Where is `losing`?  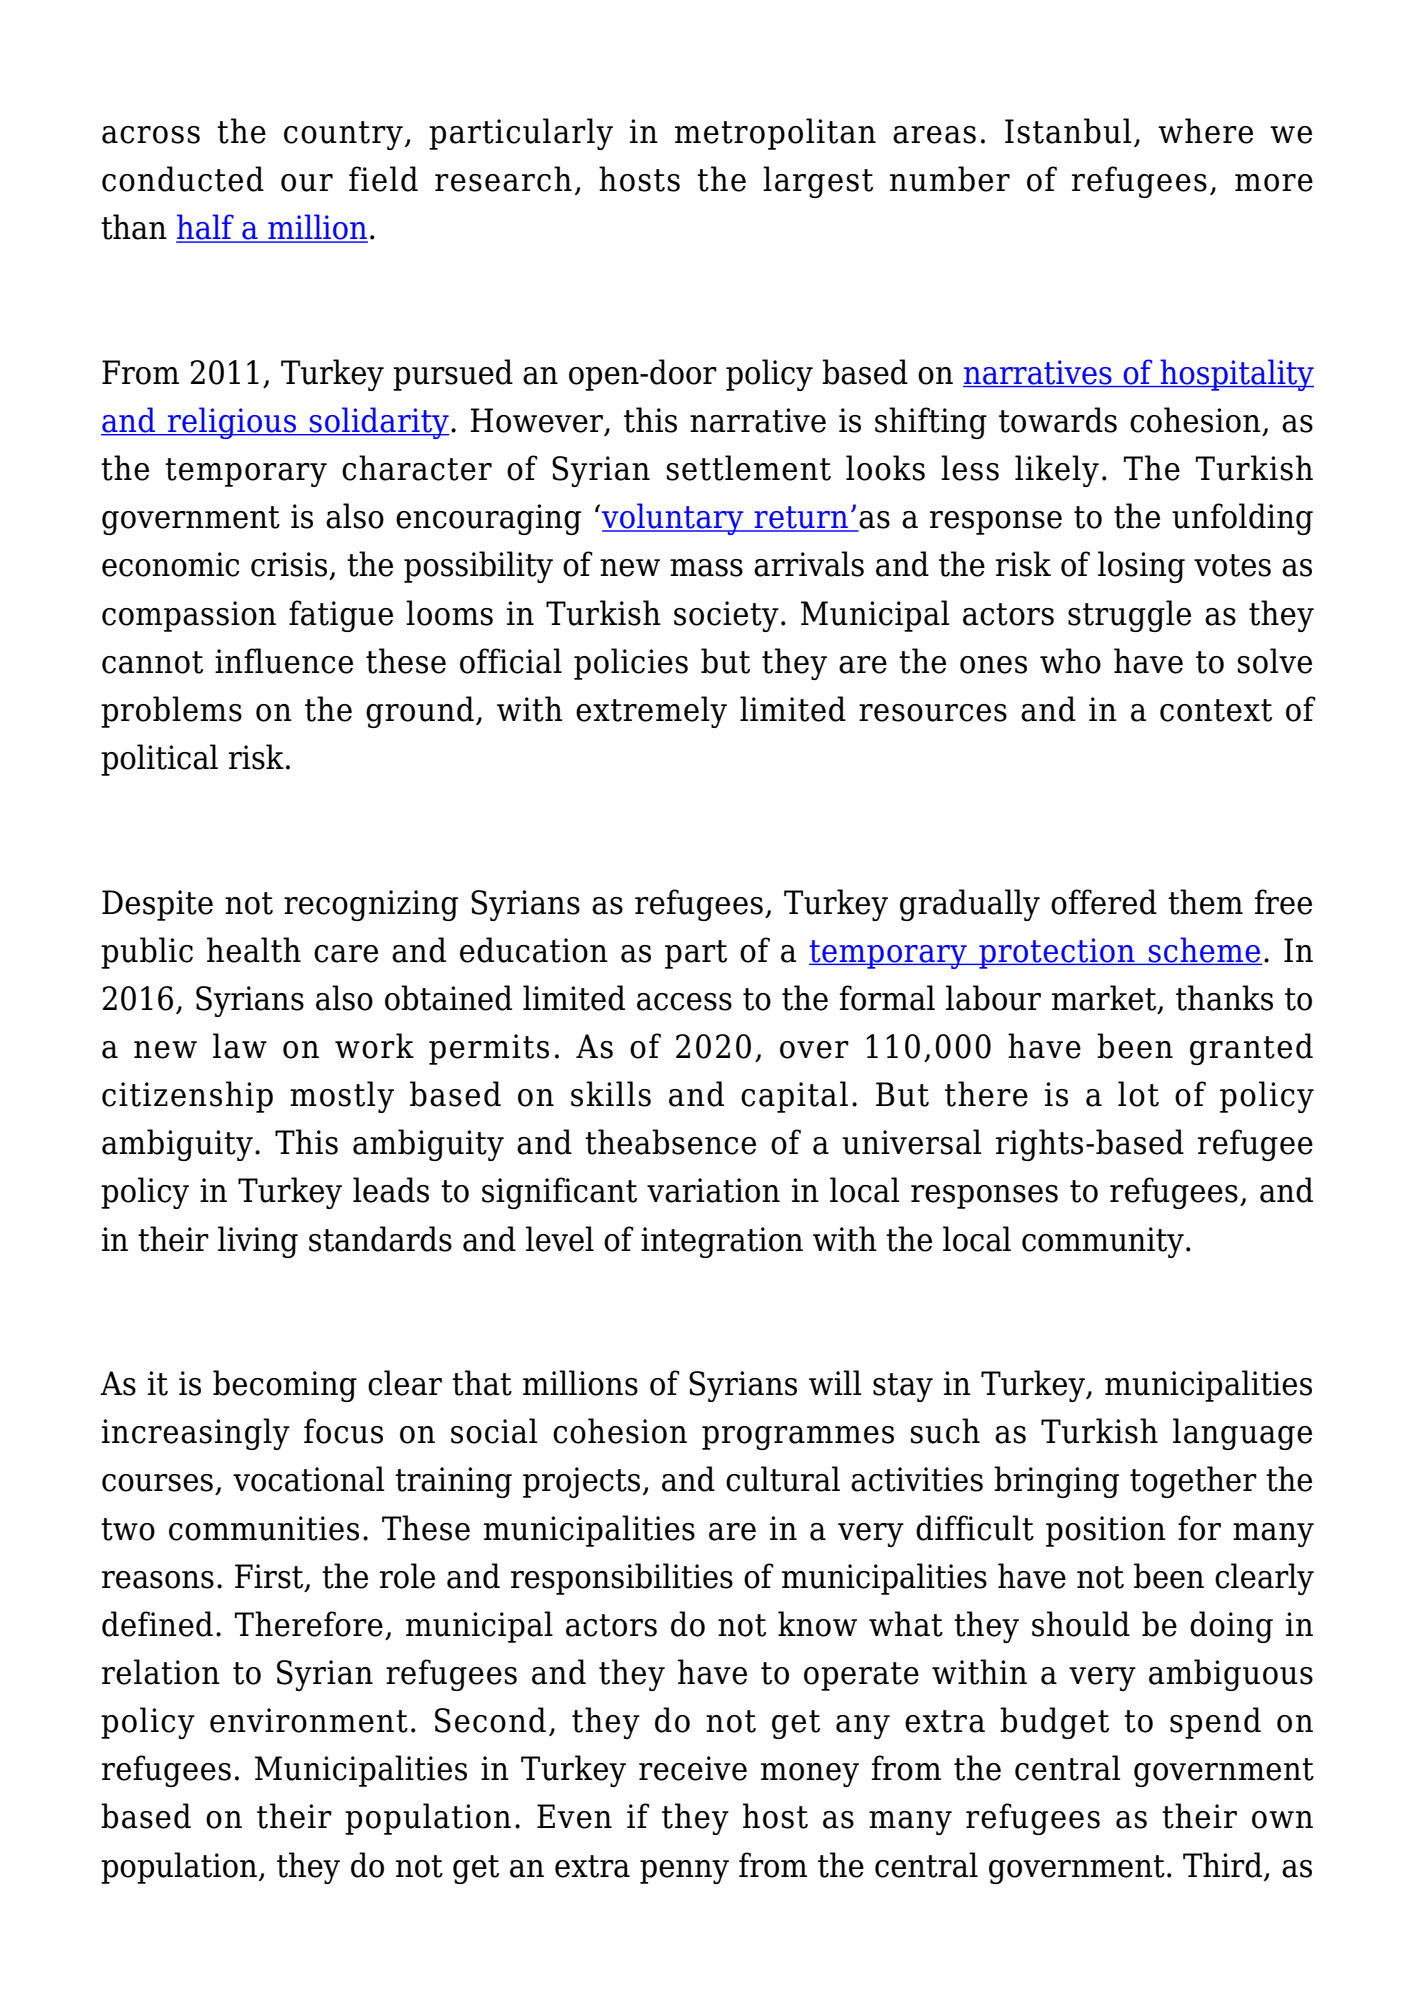
losing is located at coordinates (1141, 567).
